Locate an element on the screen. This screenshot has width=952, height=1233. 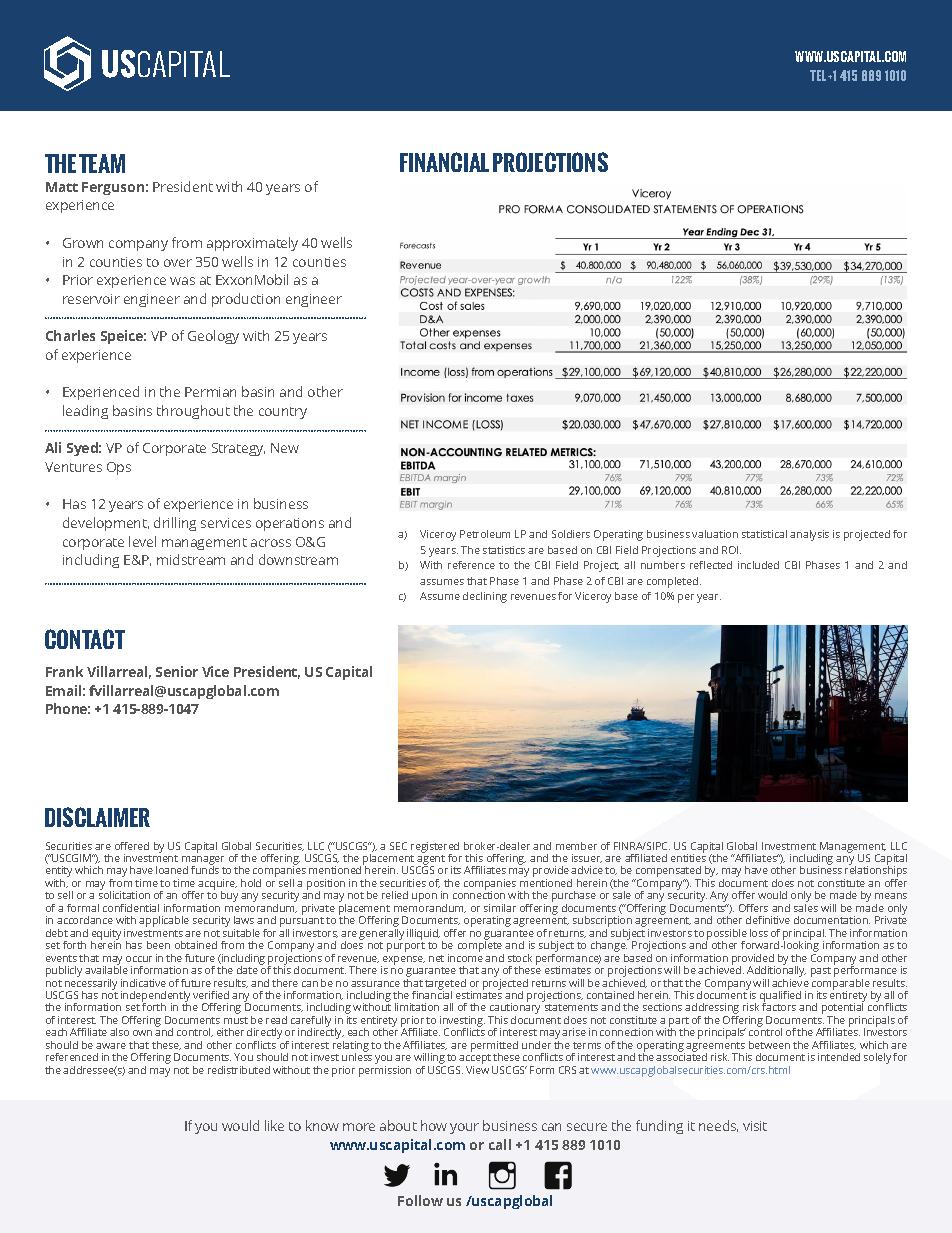
included is located at coordinates (758, 565).
